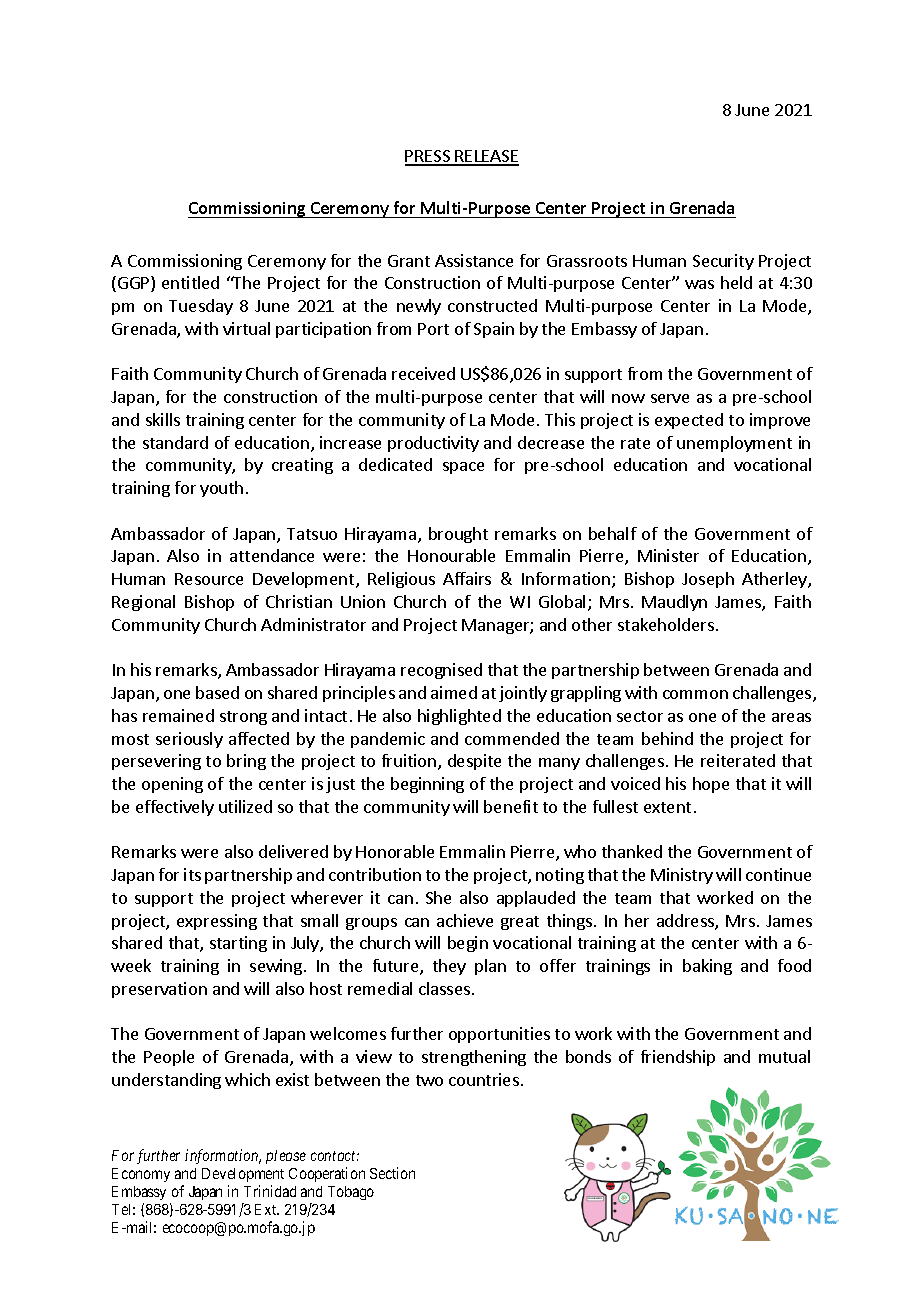 The height and width of the screenshot is (1308, 924). I want to click on Economy, so click(141, 1175).
